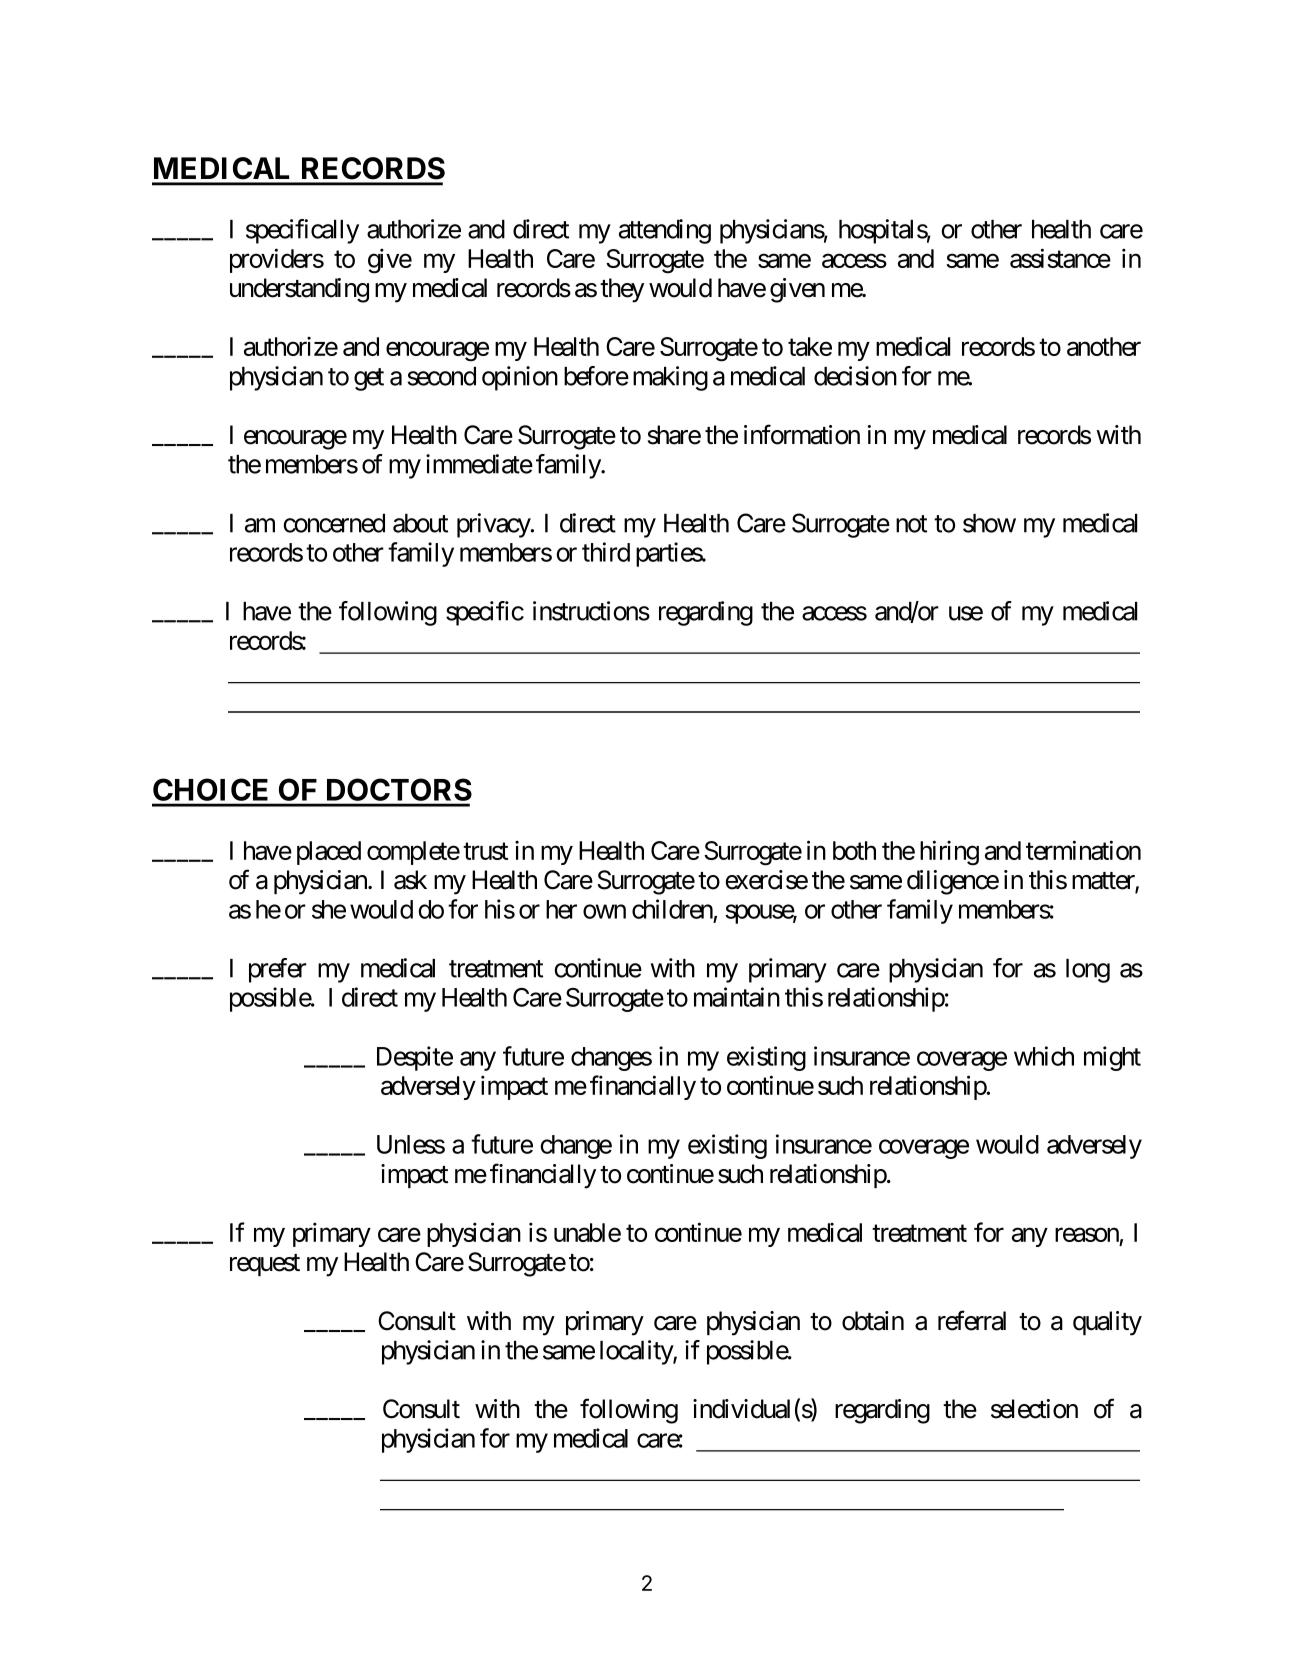 Image resolution: width=1292 pixels, height=1672 pixels. I want to click on request, so click(265, 1265).
